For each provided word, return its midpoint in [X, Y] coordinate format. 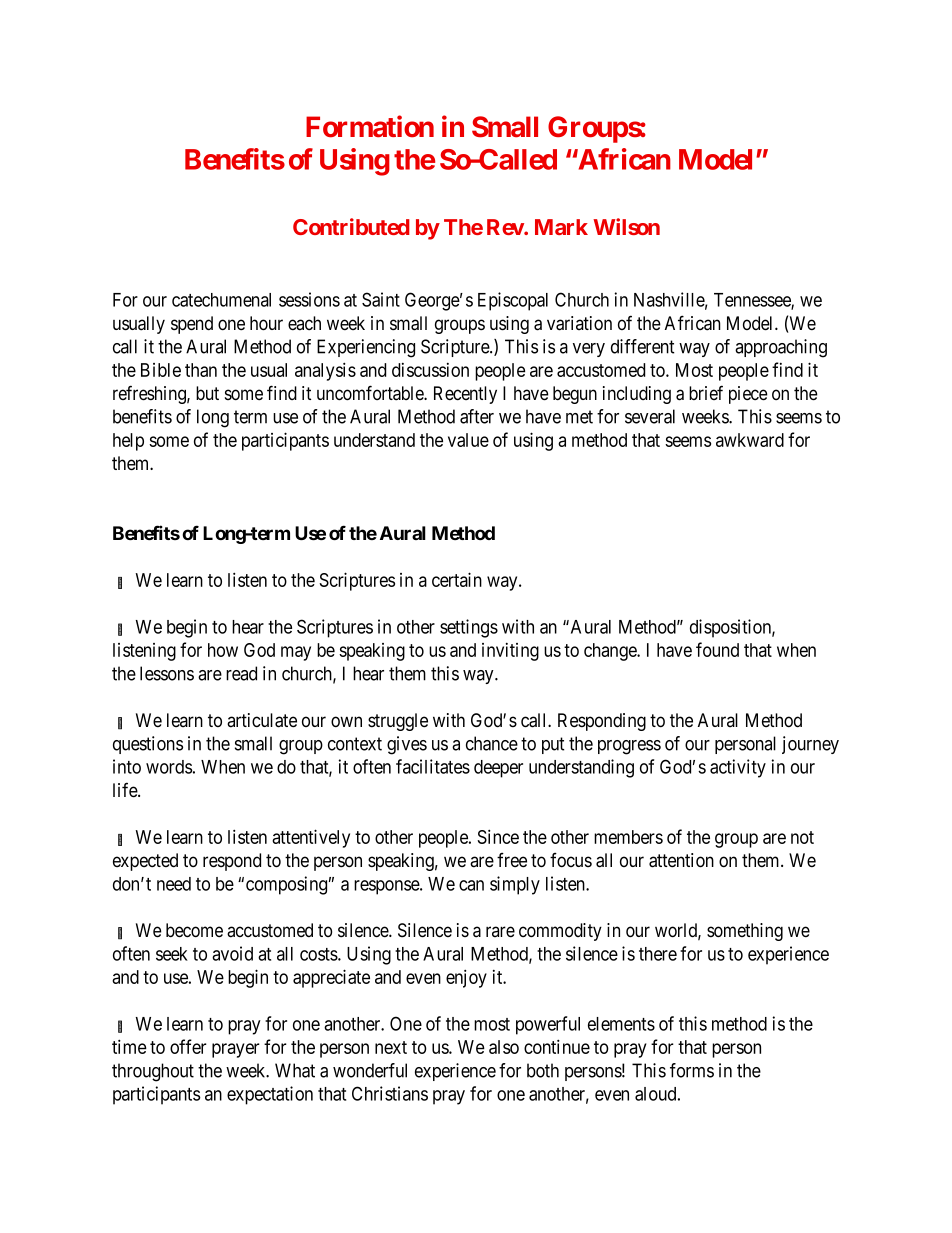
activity [738, 768]
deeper [498, 769]
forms [692, 1070]
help [128, 442]
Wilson [626, 226]
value [468, 440]
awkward [750, 440]
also [504, 1047]
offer [188, 1046]
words [169, 767]
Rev [506, 227]
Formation [370, 126]
